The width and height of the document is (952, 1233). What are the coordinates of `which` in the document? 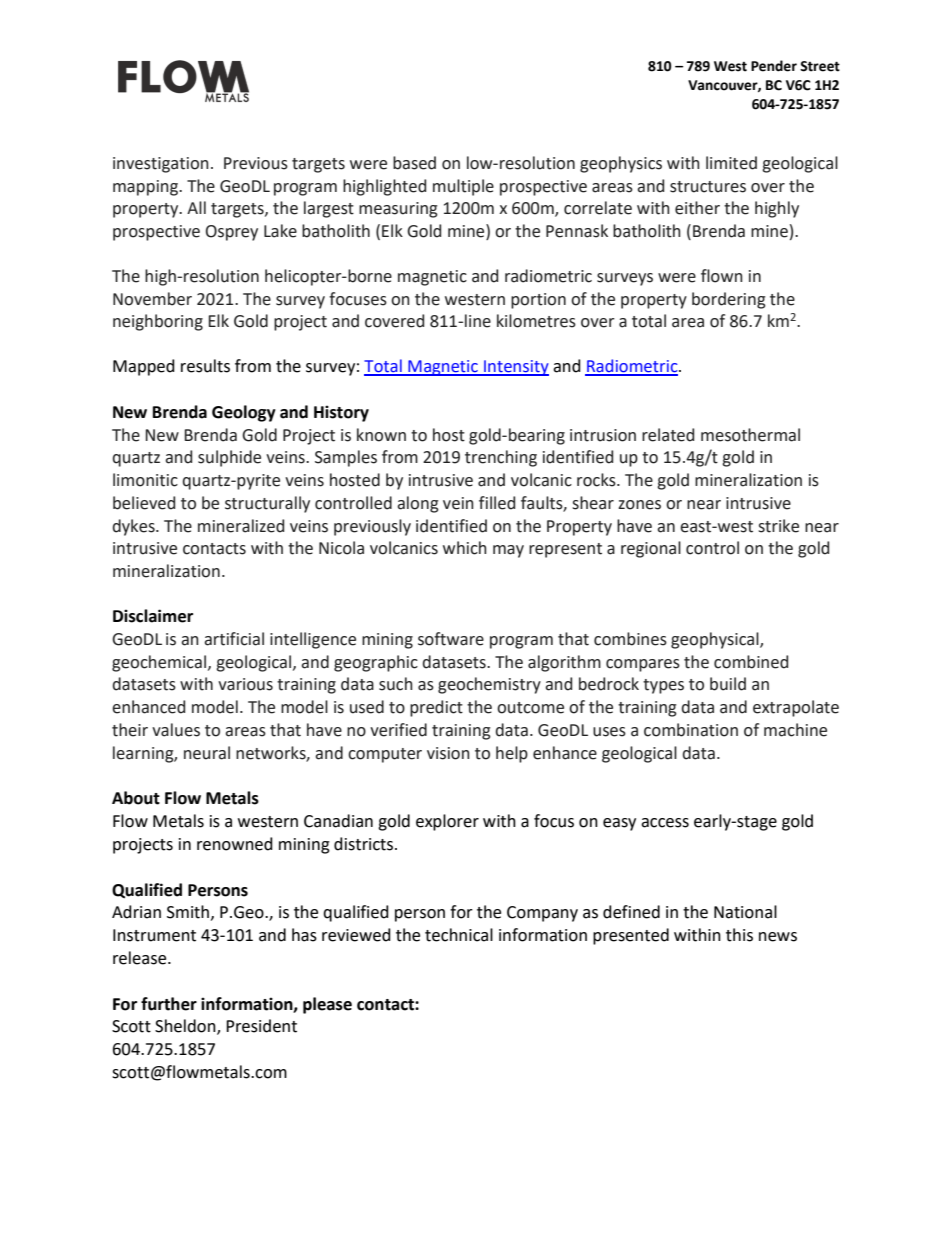 It's located at (465, 548).
